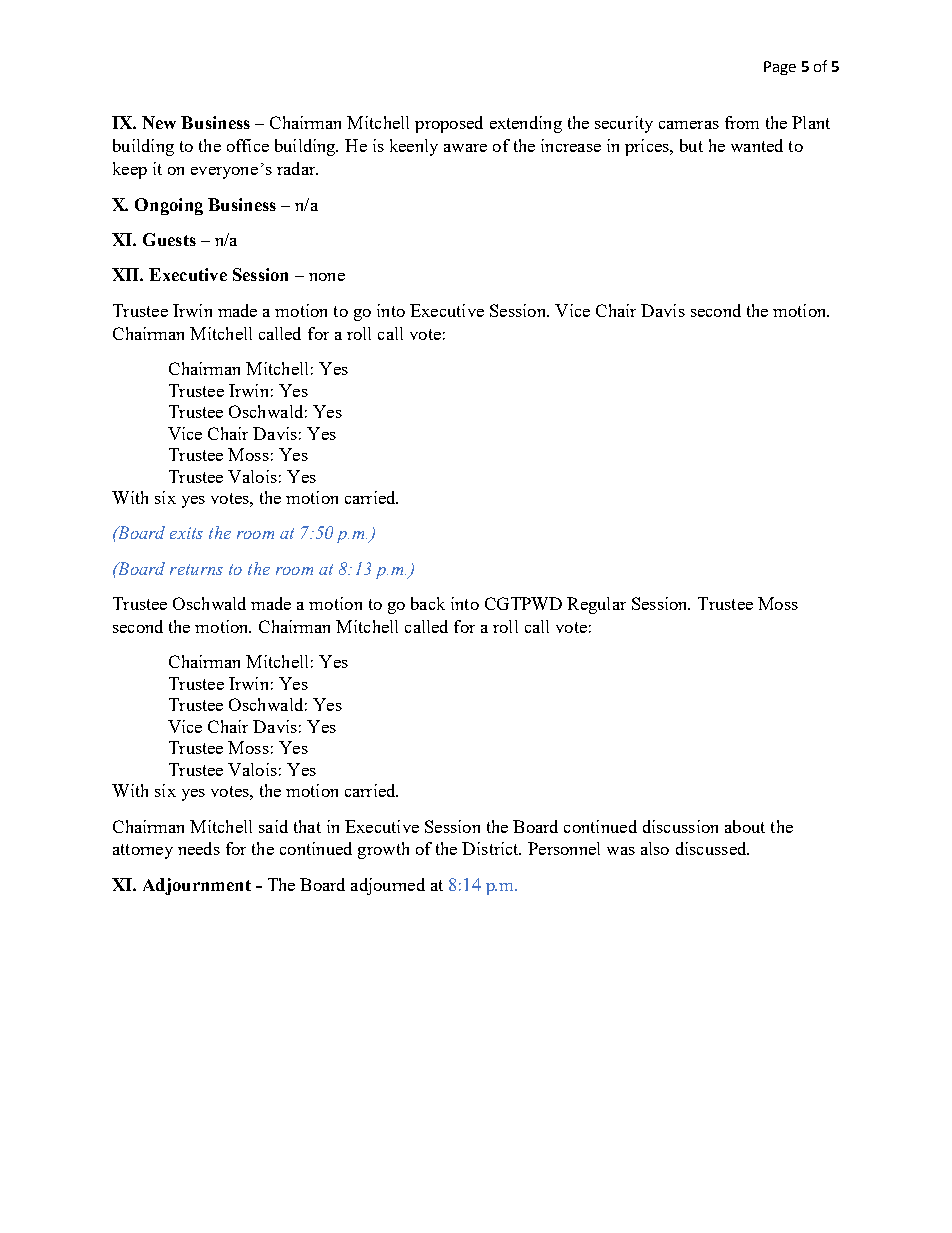  Describe the element at coordinates (742, 122) in the image. I see `from` at that location.
